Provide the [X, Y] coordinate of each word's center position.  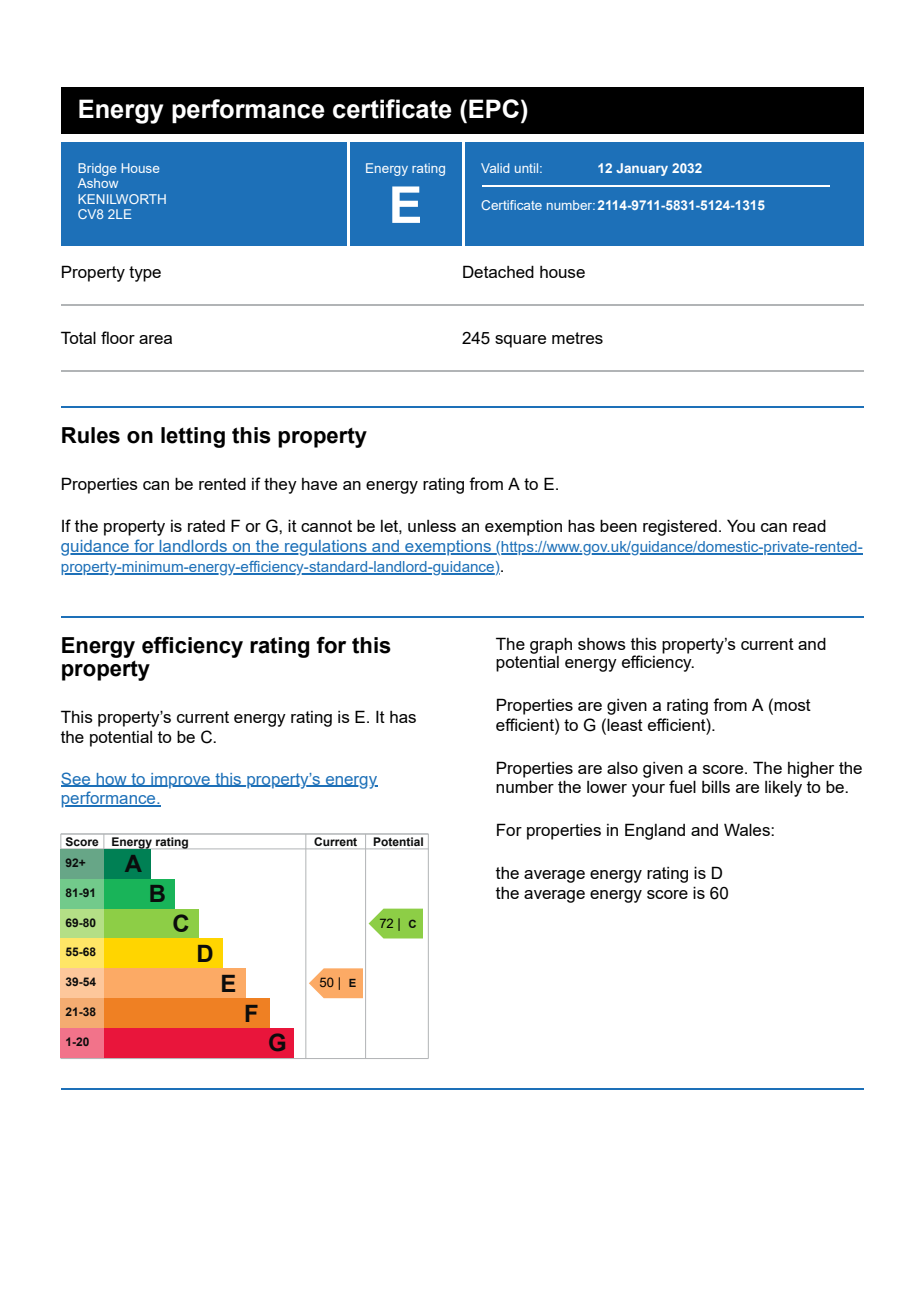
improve [180, 781]
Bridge [97, 169]
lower [607, 787]
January [642, 169]
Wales [748, 829]
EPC [494, 108]
